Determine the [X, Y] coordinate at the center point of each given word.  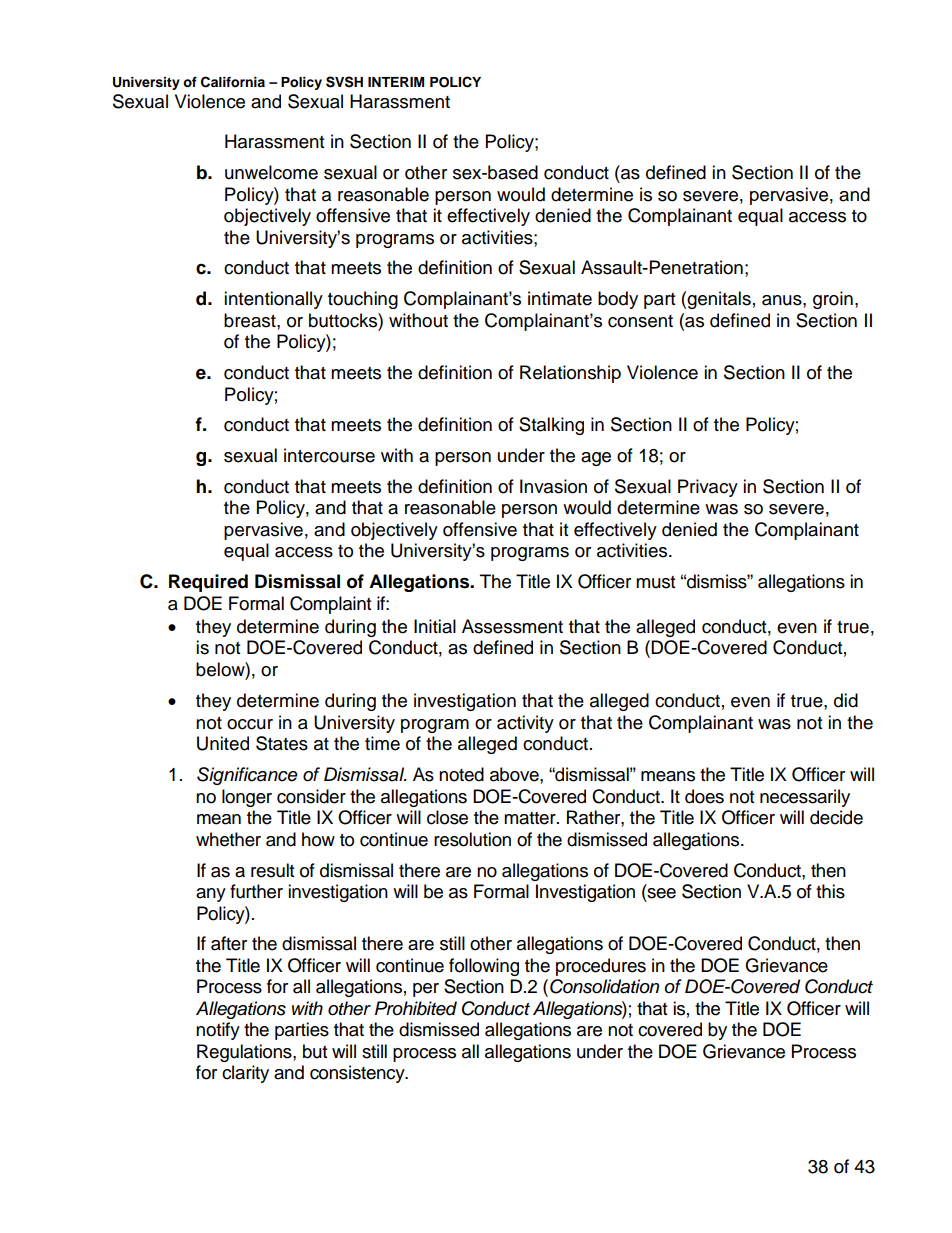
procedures [601, 967]
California [233, 82]
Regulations [245, 1053]
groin [833, 300]
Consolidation [604, 986]
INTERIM [396, 82]
